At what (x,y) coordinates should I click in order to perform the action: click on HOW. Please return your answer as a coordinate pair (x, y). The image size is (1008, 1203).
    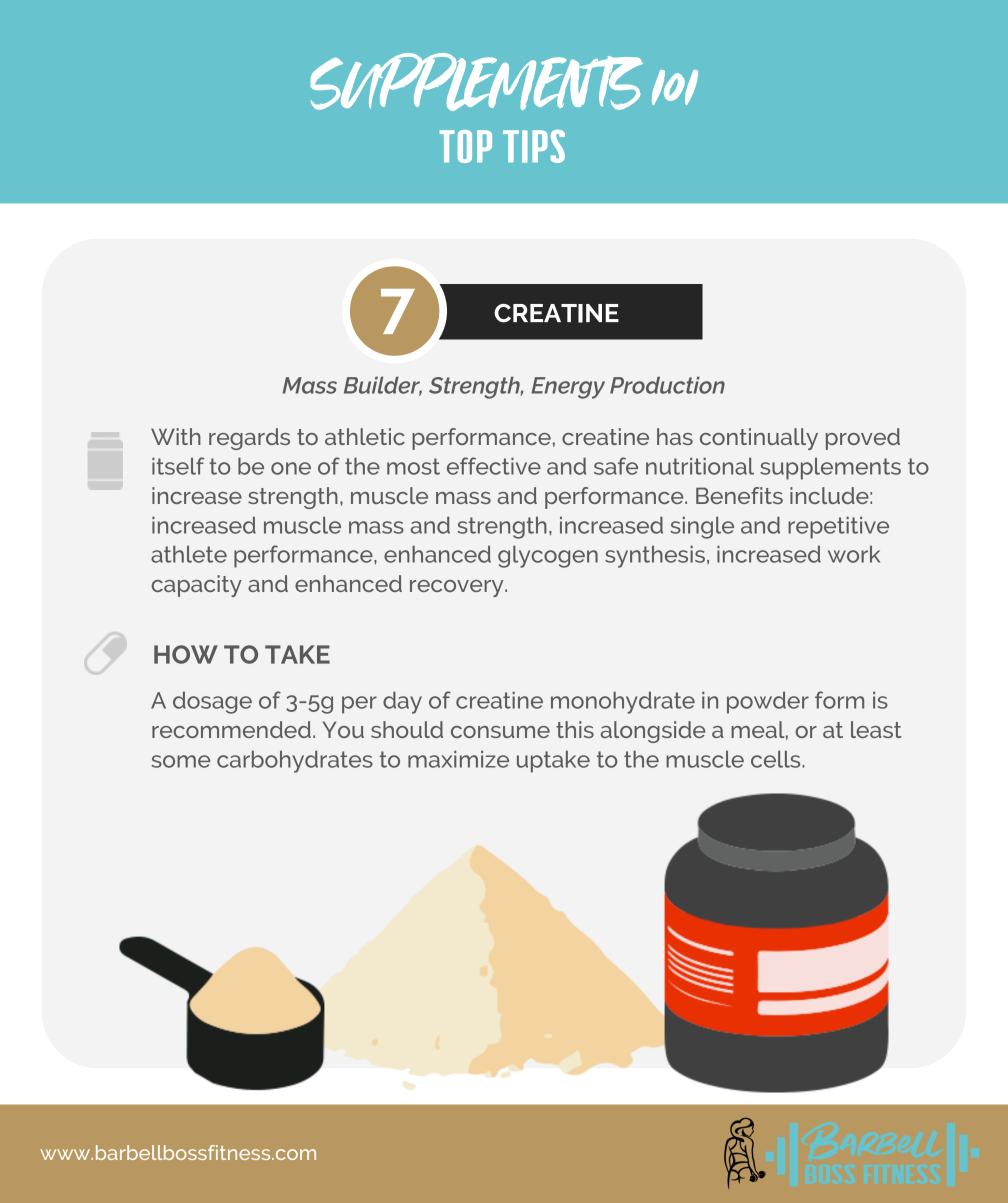
    Looking at the image, I should click on (186, 654).
